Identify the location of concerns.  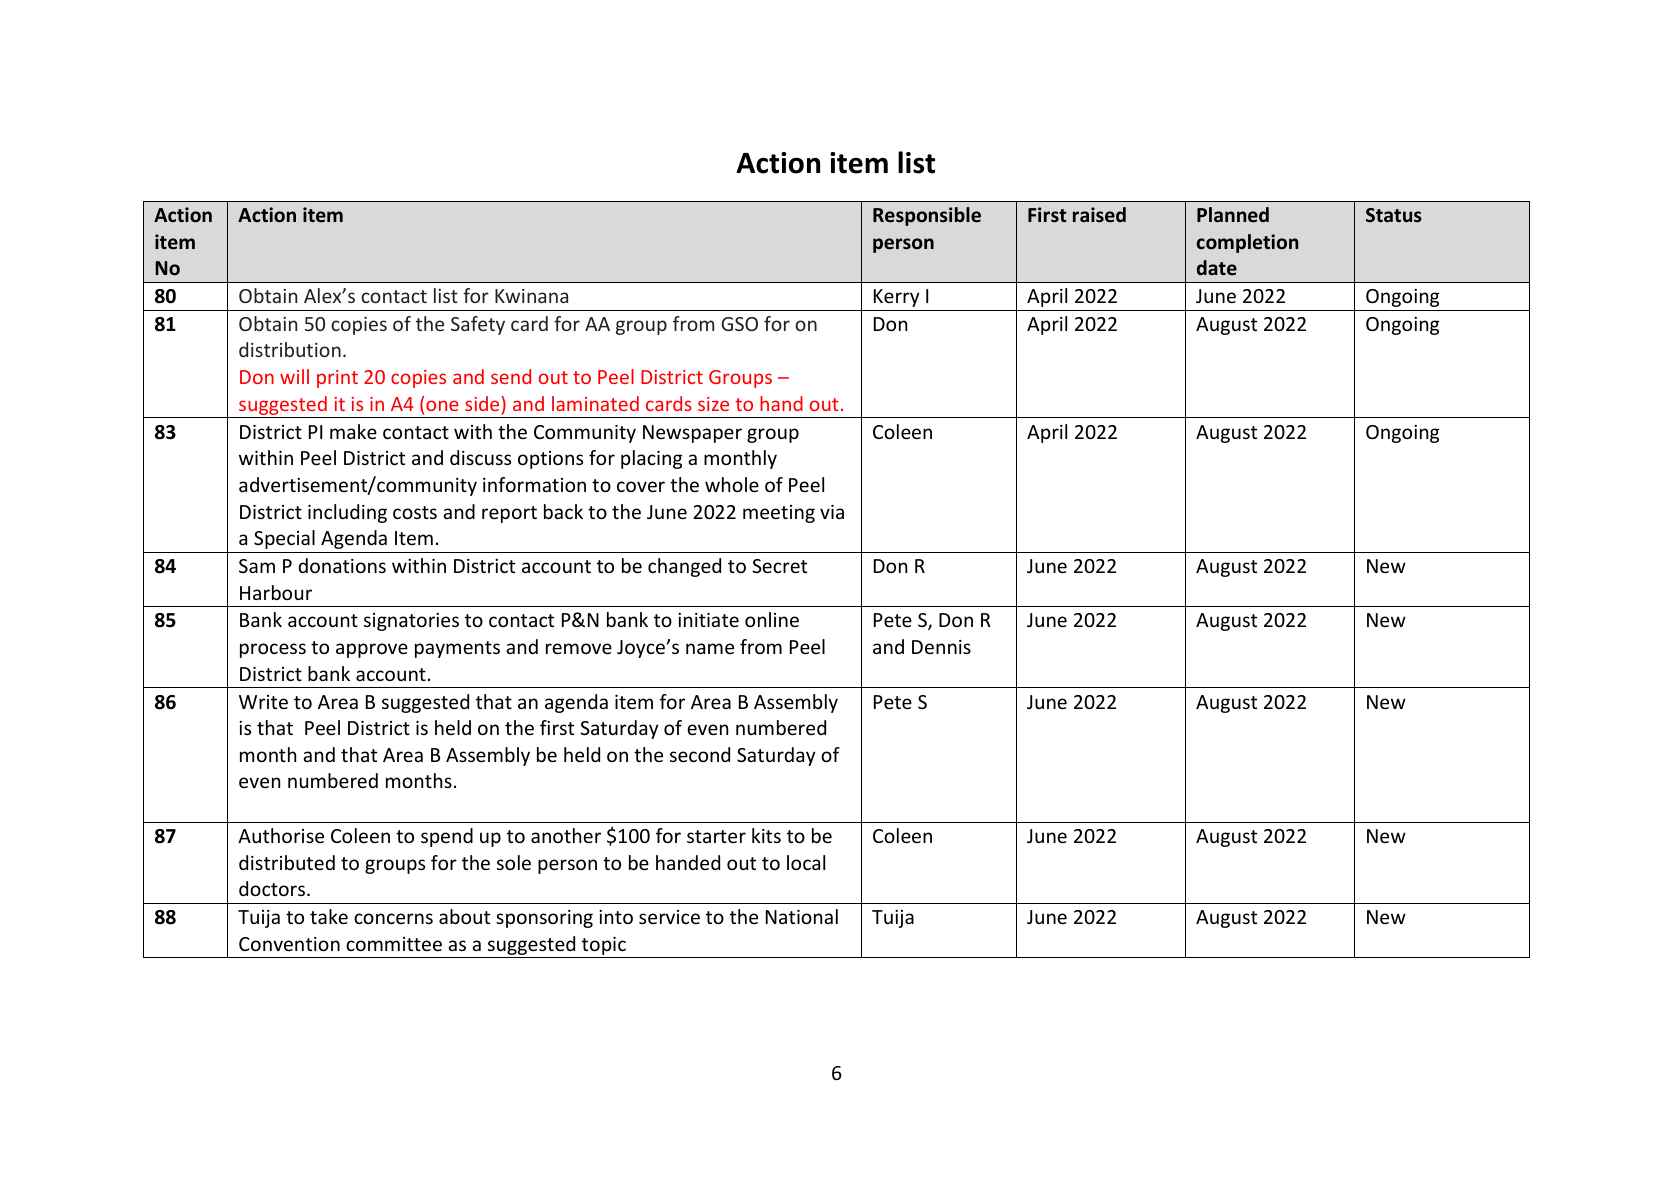
(393, 918).
